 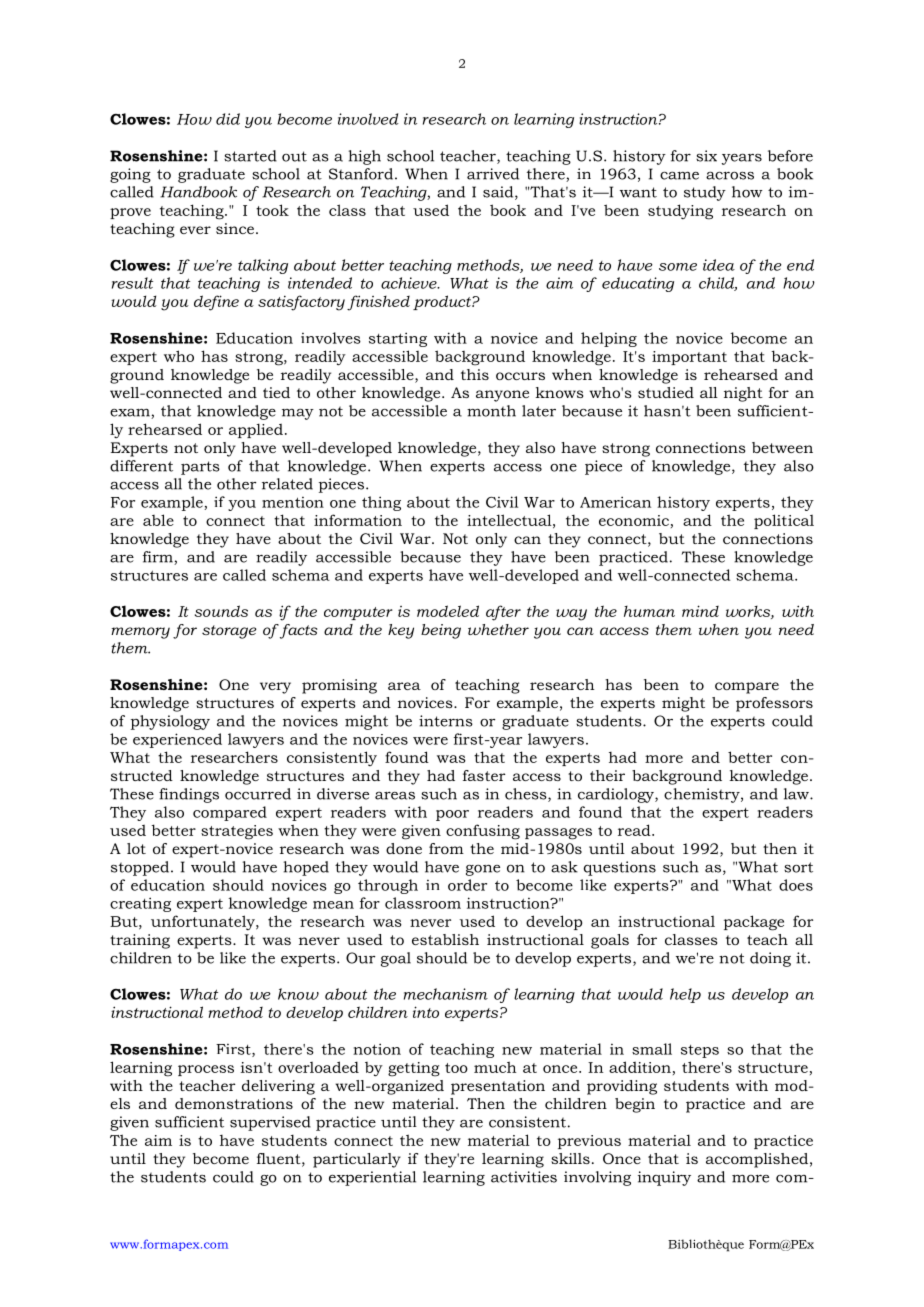 What do you see at coordinates (441, 631) in the image?
I see `being` at bounding box center [441, 631].
